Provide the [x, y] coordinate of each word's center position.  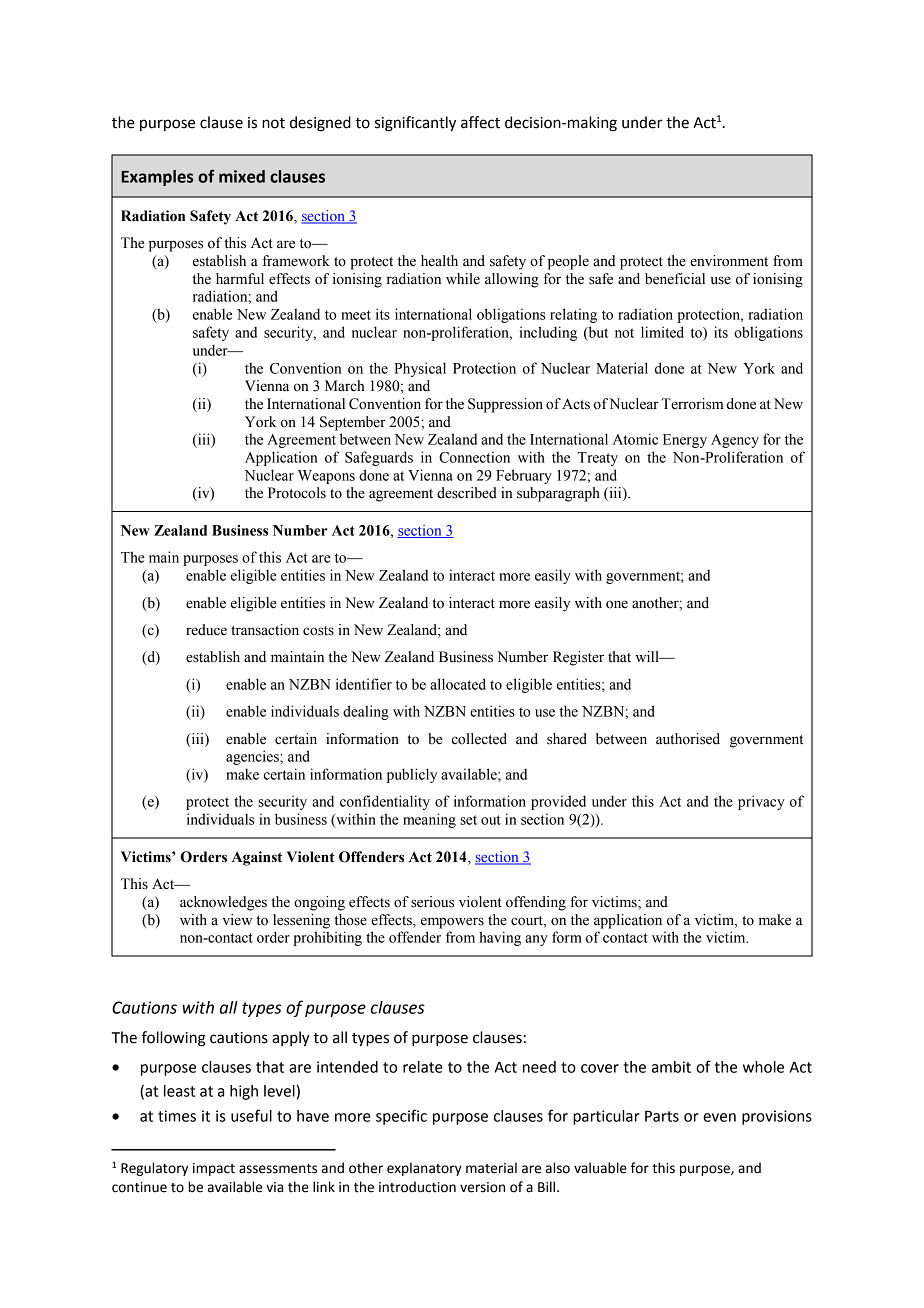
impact [214, 1169]
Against [257, 858]
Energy [685, 441]
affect [480, 122]
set [468, 820]
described [467, 493]
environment [729, 261]
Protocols [297, 493]
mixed [242, 176]
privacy [761, 802]
